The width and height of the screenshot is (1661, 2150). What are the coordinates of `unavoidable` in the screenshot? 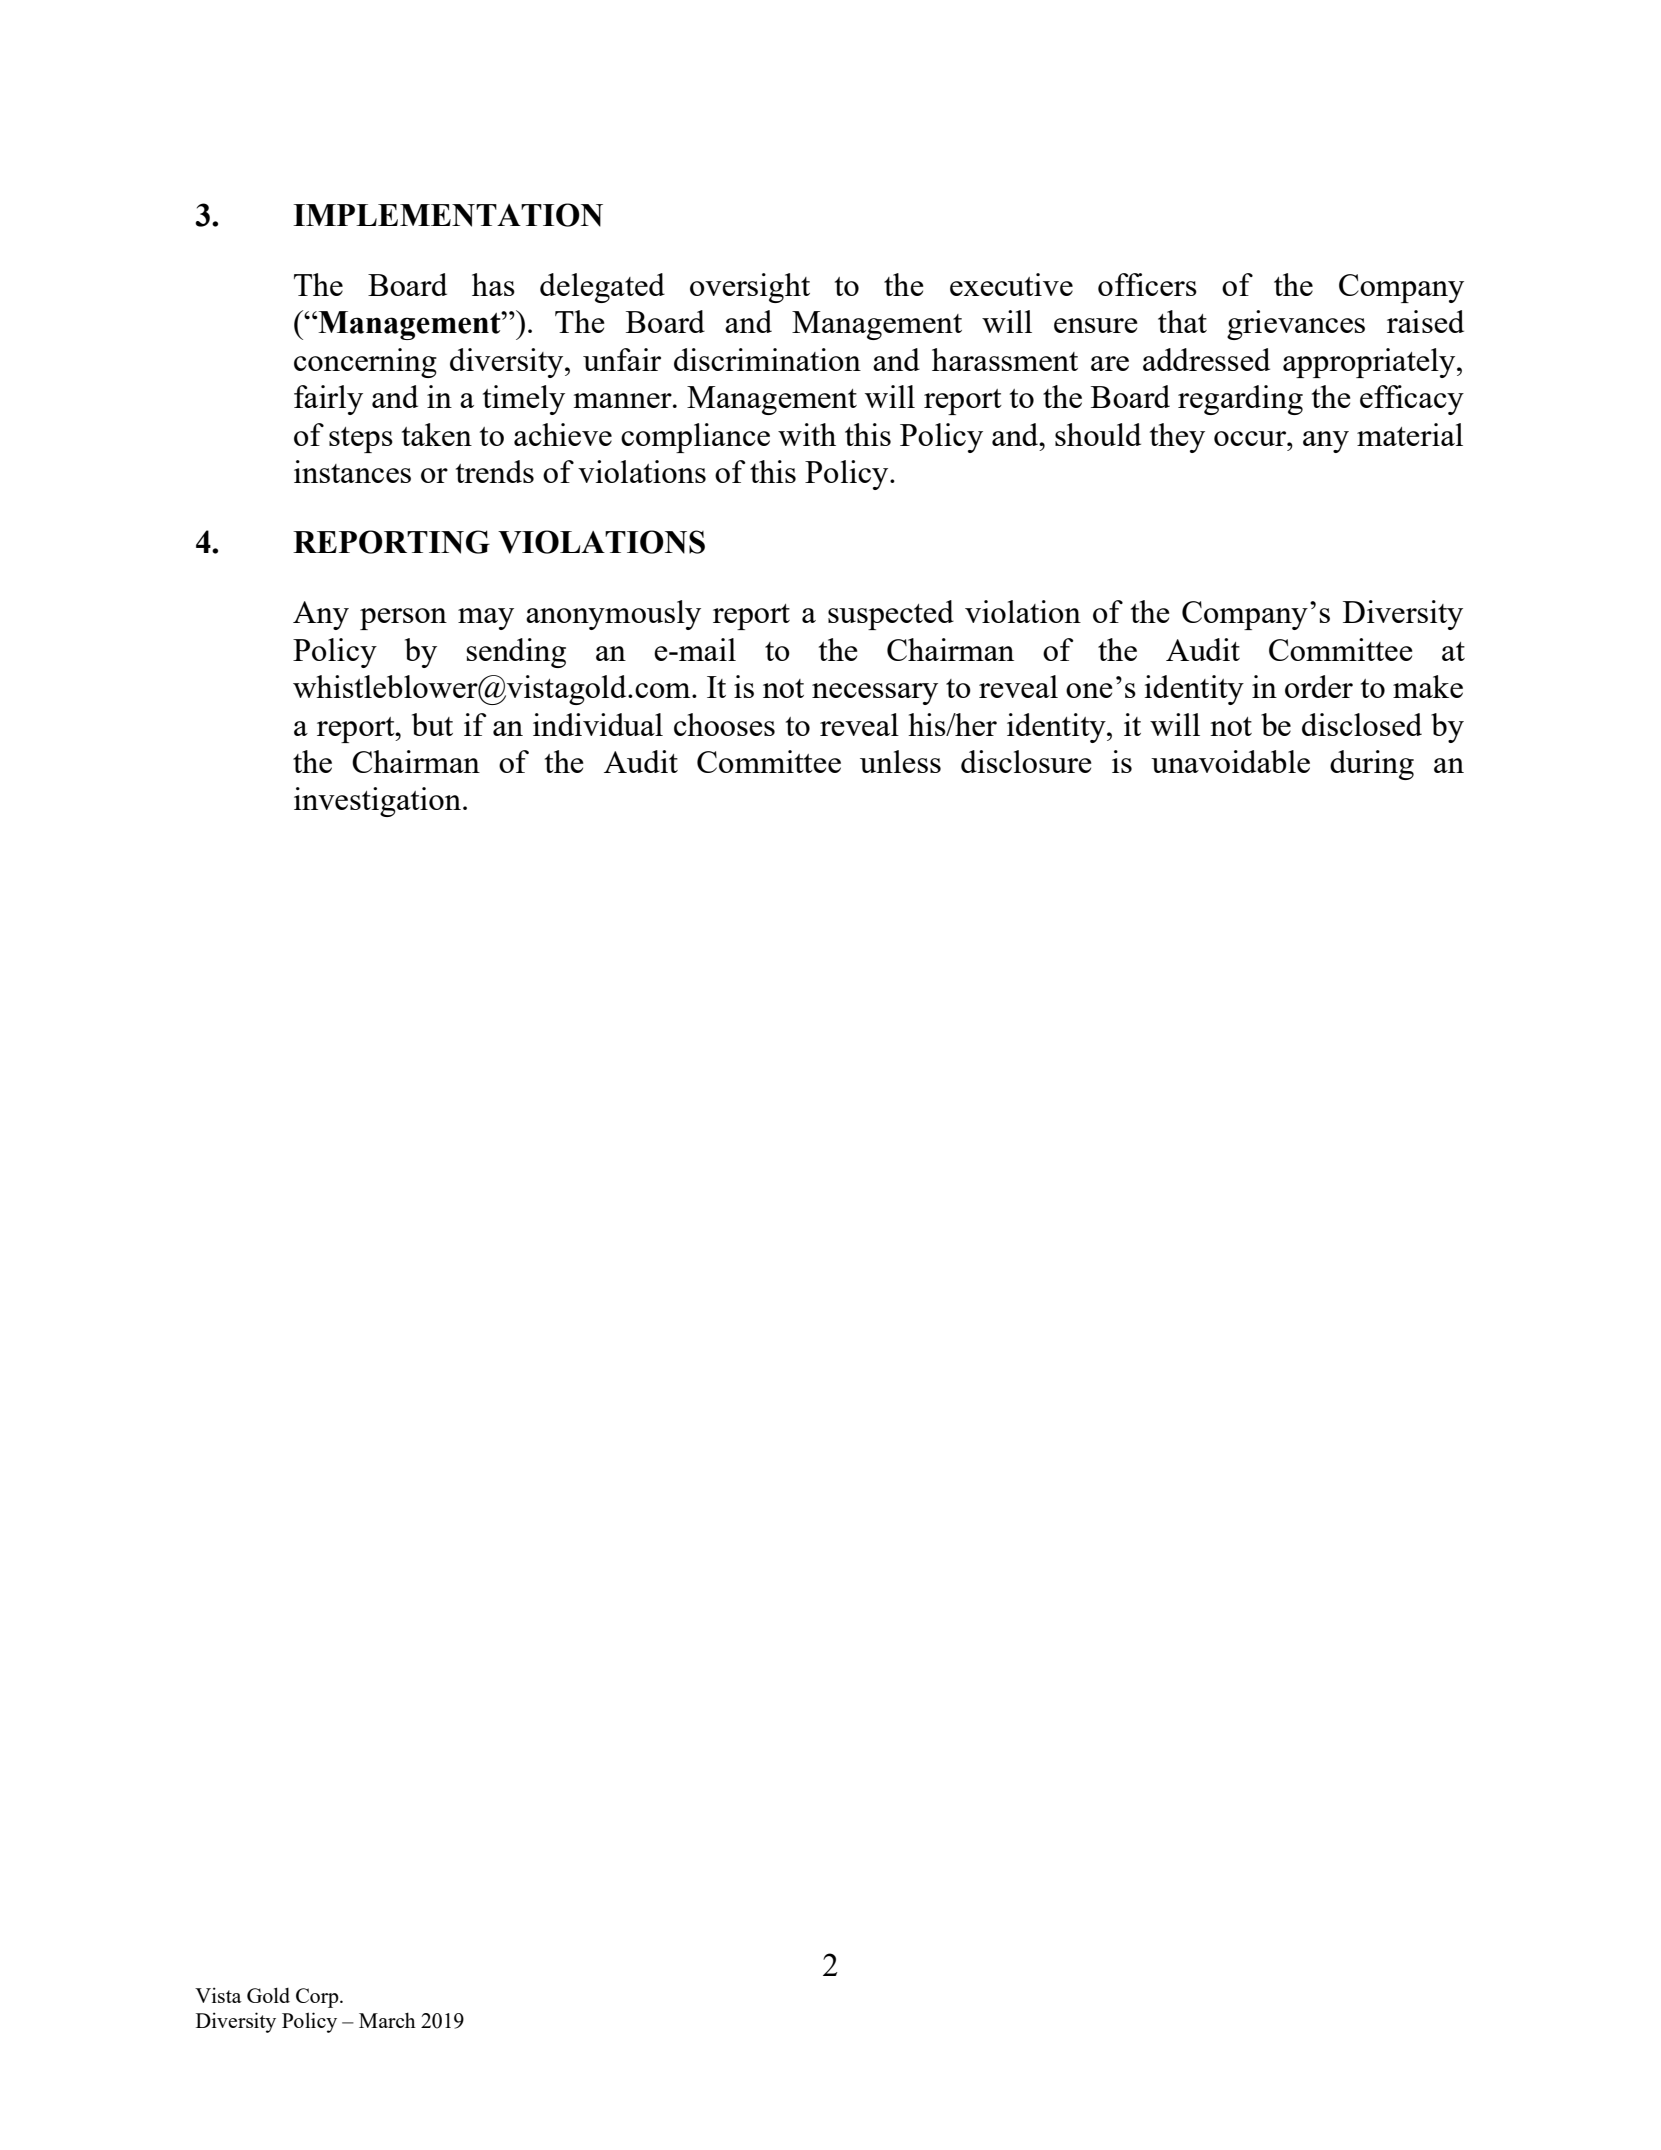 It's located at (1230, 761).
